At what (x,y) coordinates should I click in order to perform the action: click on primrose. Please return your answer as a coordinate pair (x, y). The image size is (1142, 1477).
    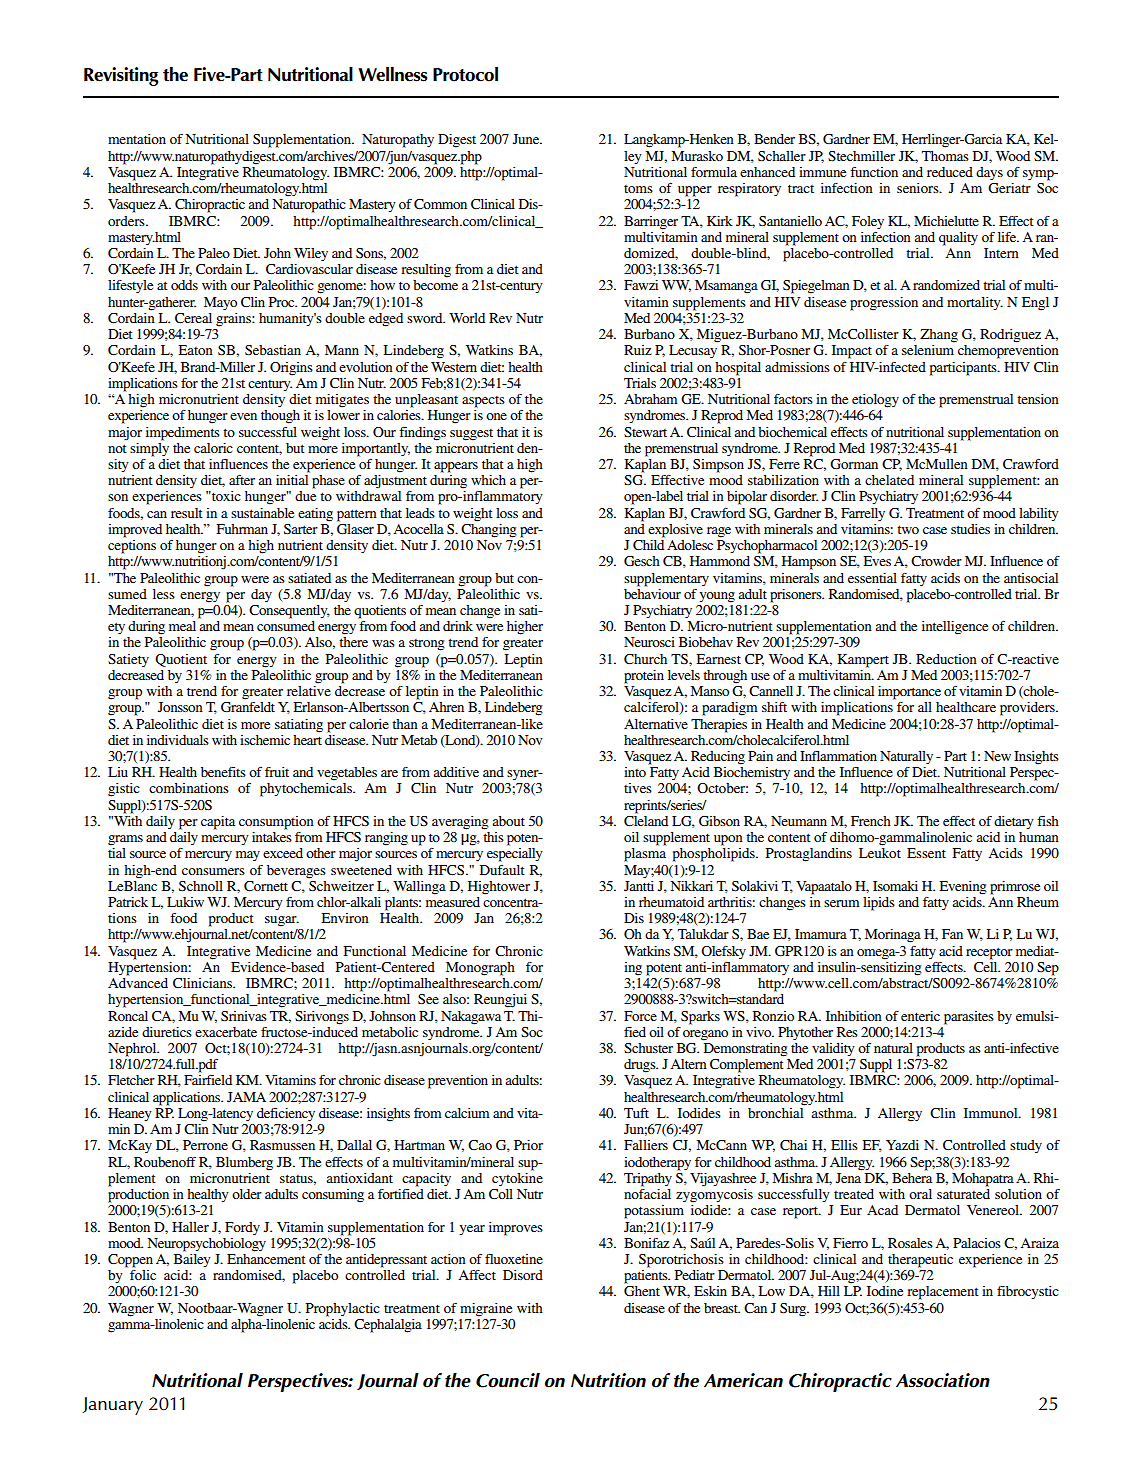
    Looking at the image, I should click on (1015, 888).
